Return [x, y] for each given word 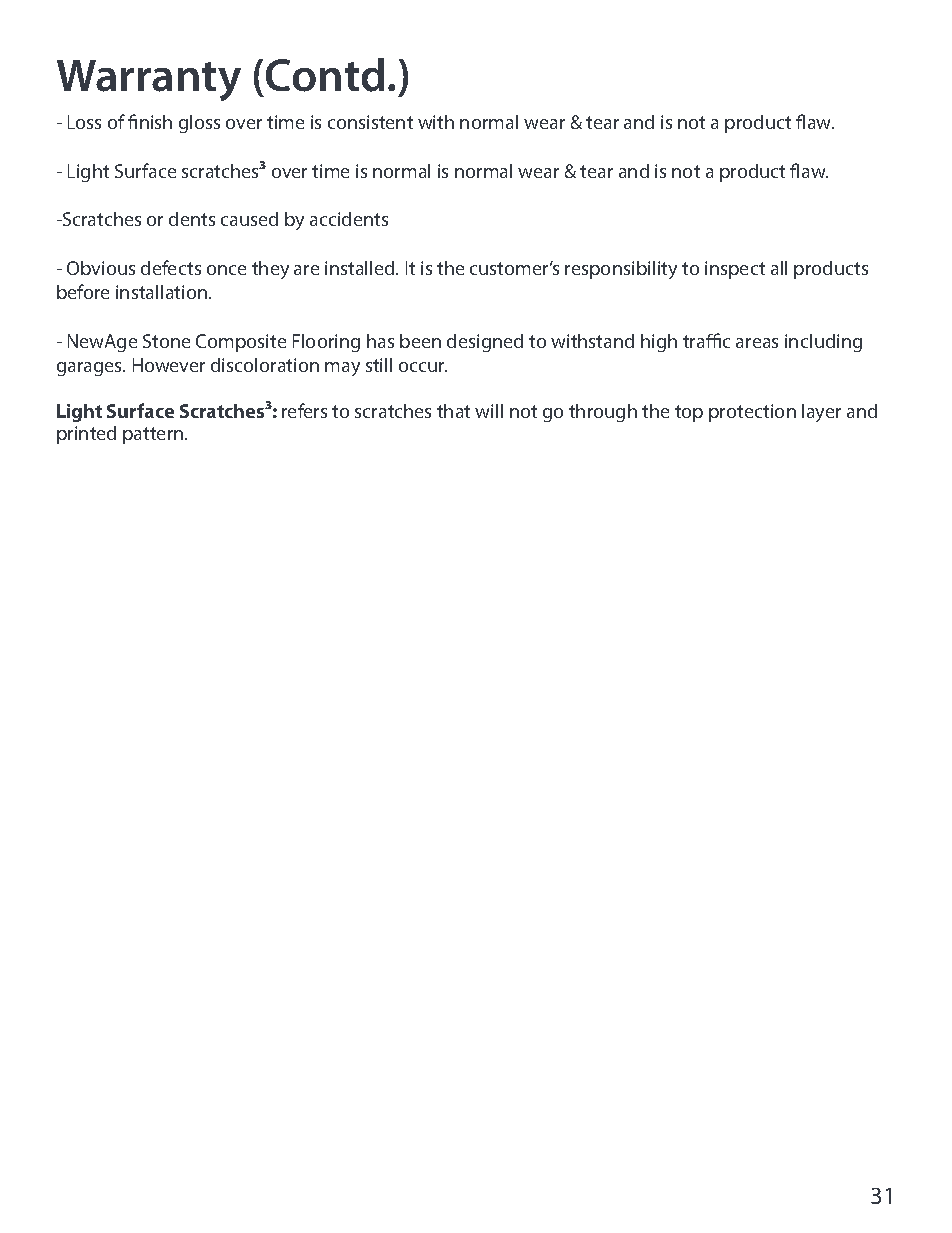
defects [171, 267]
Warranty [149, 80]
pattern [154, 435]
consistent [370, 122]
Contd [325, 75]
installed [361, 268]
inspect [735, 270]
